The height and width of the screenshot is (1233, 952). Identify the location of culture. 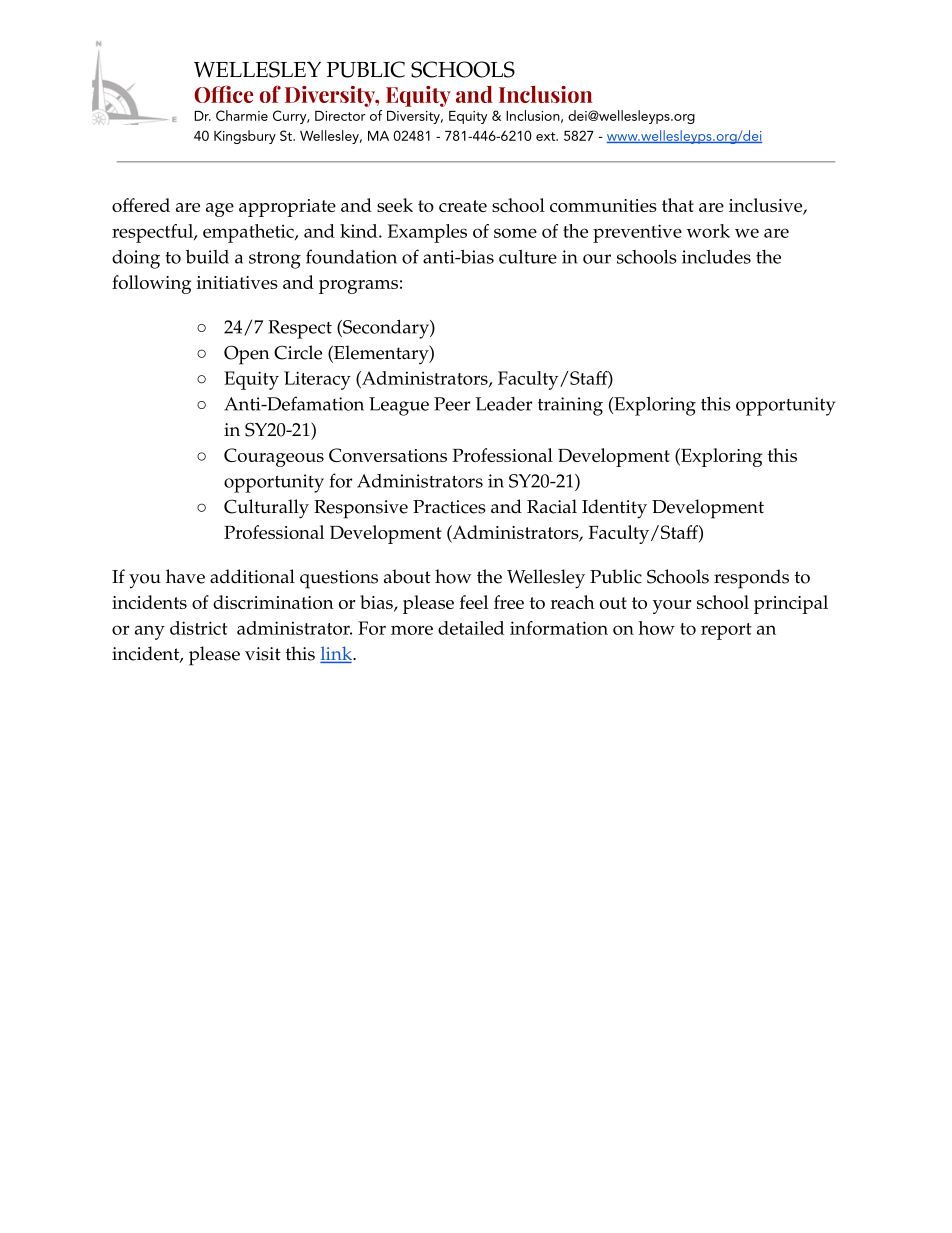
(528, 257).
